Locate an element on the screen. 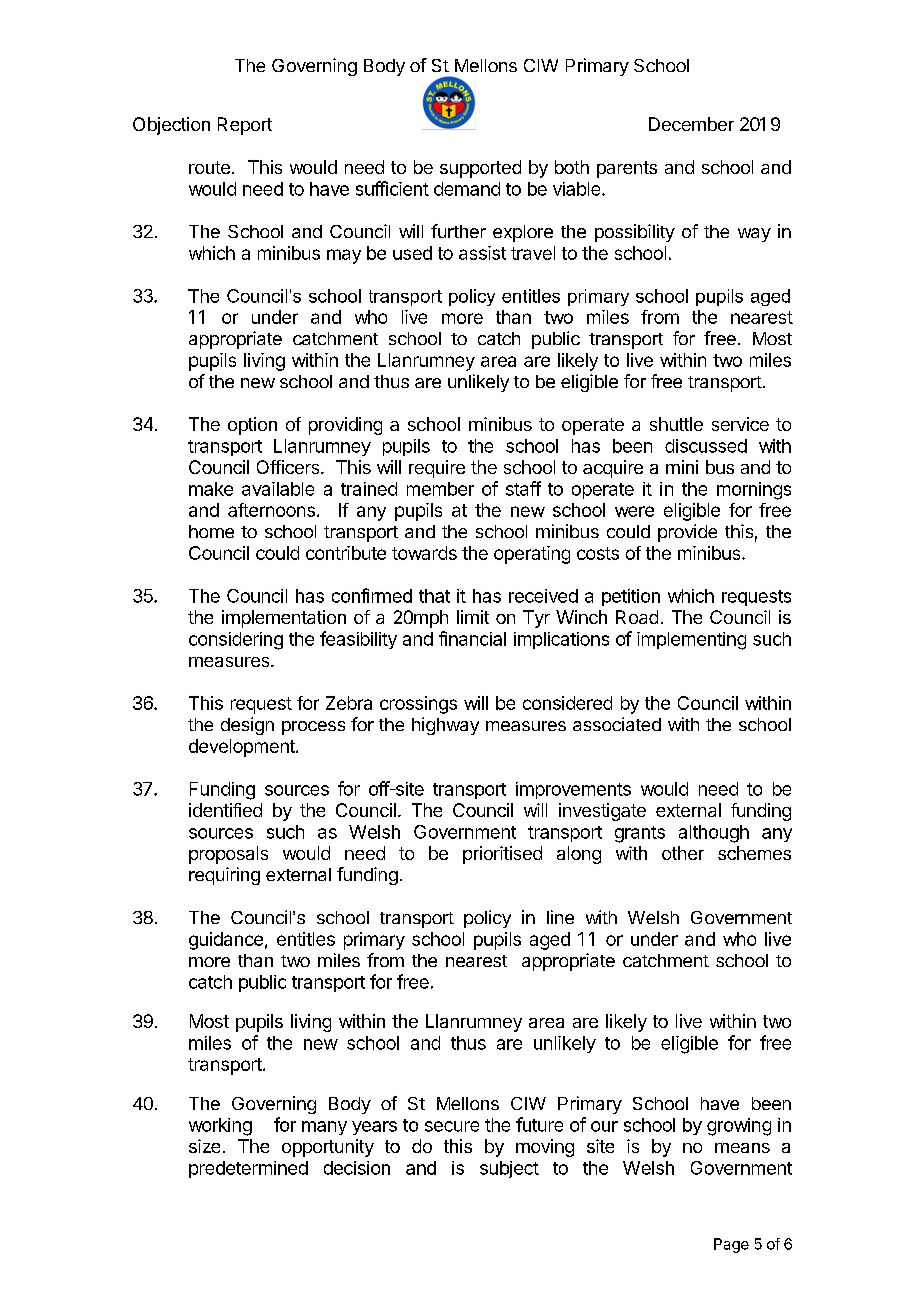 Image resolution: width=924 pixels, height=1308 pixels. supported is located at coordinates (480, 169).
